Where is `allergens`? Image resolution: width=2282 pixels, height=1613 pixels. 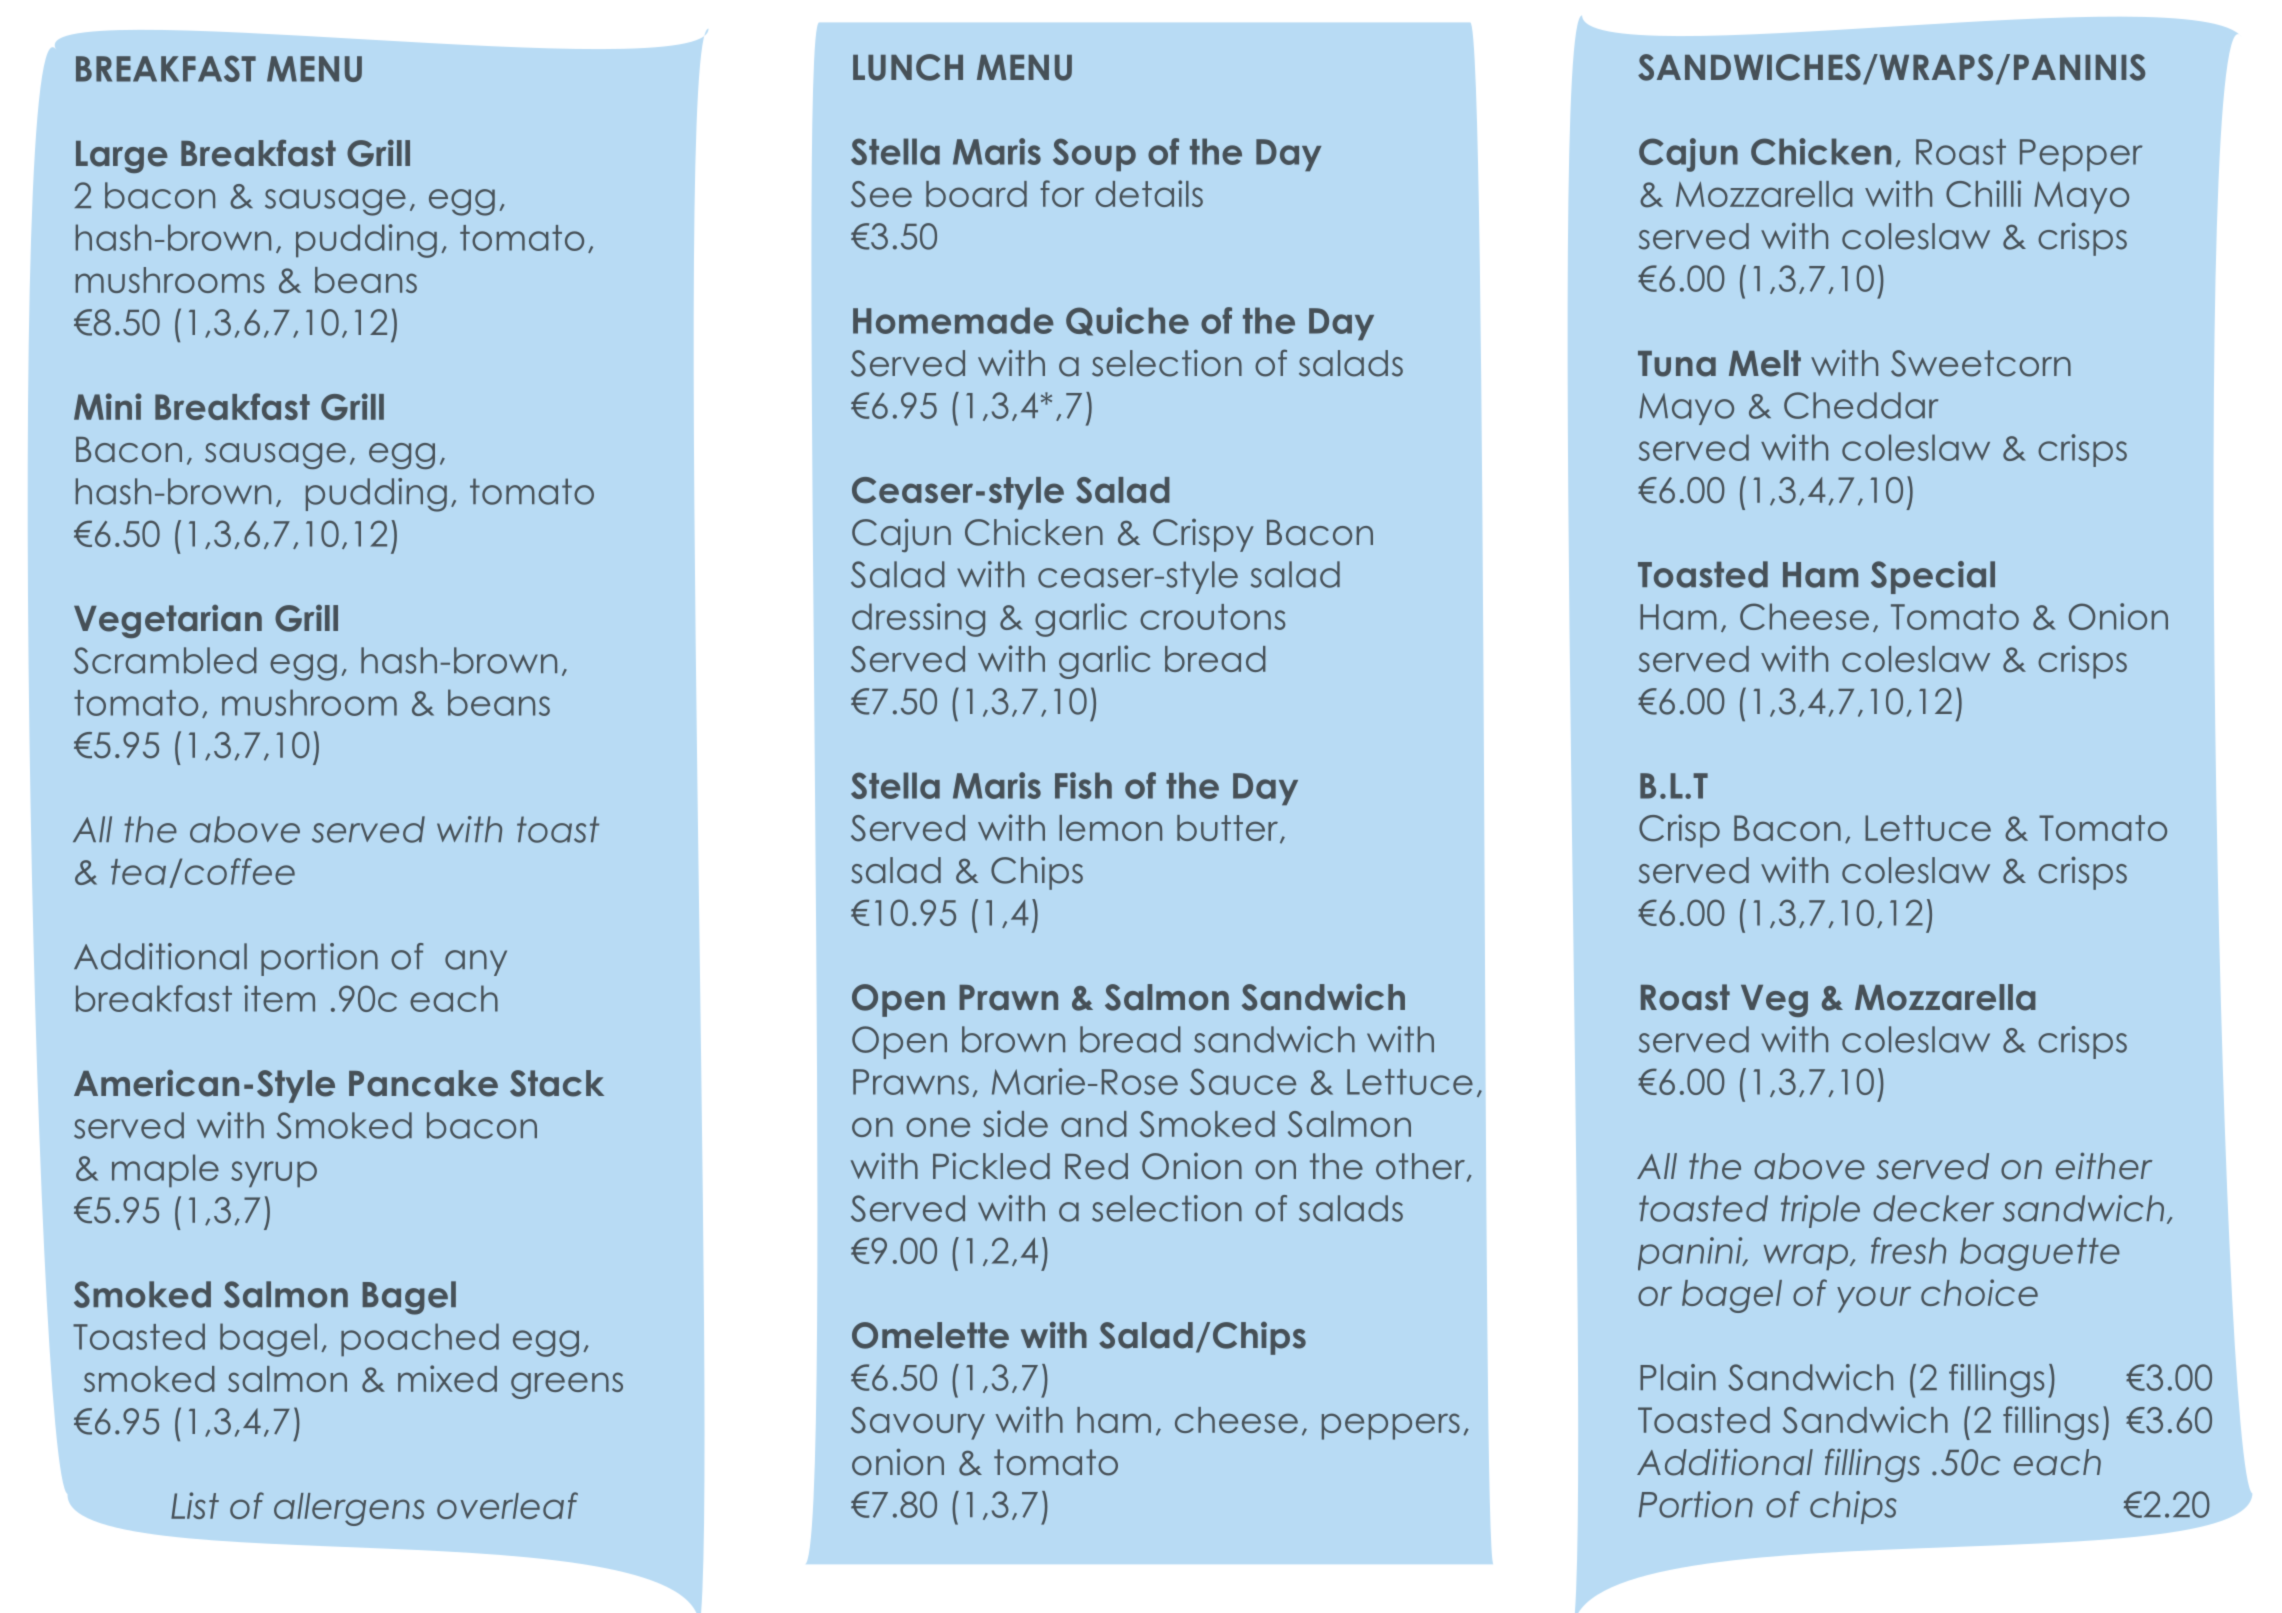 allergens is located at coordinates (349, 1509).
